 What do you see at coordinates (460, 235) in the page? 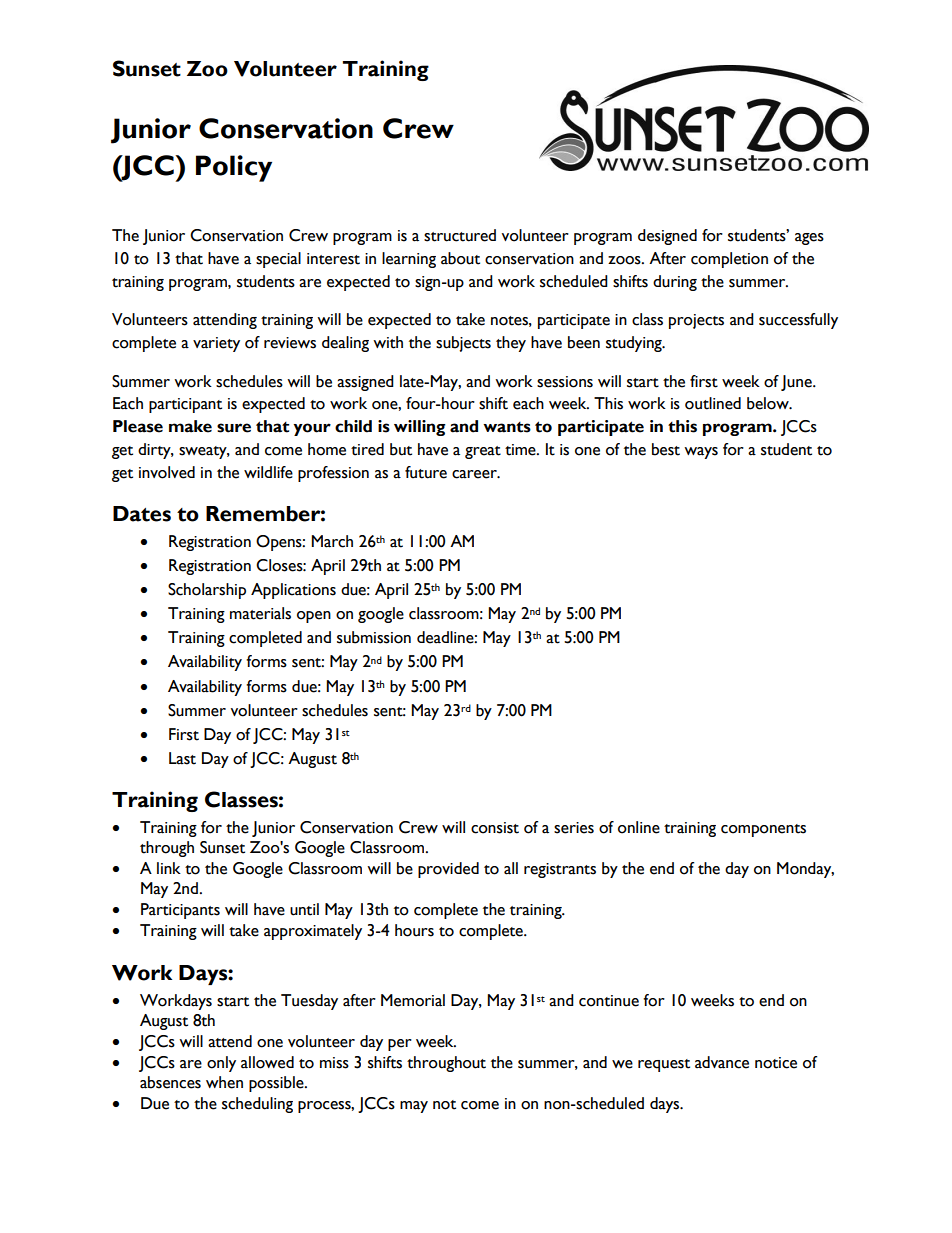
I see `structured` at bounding box center [460, 235].
